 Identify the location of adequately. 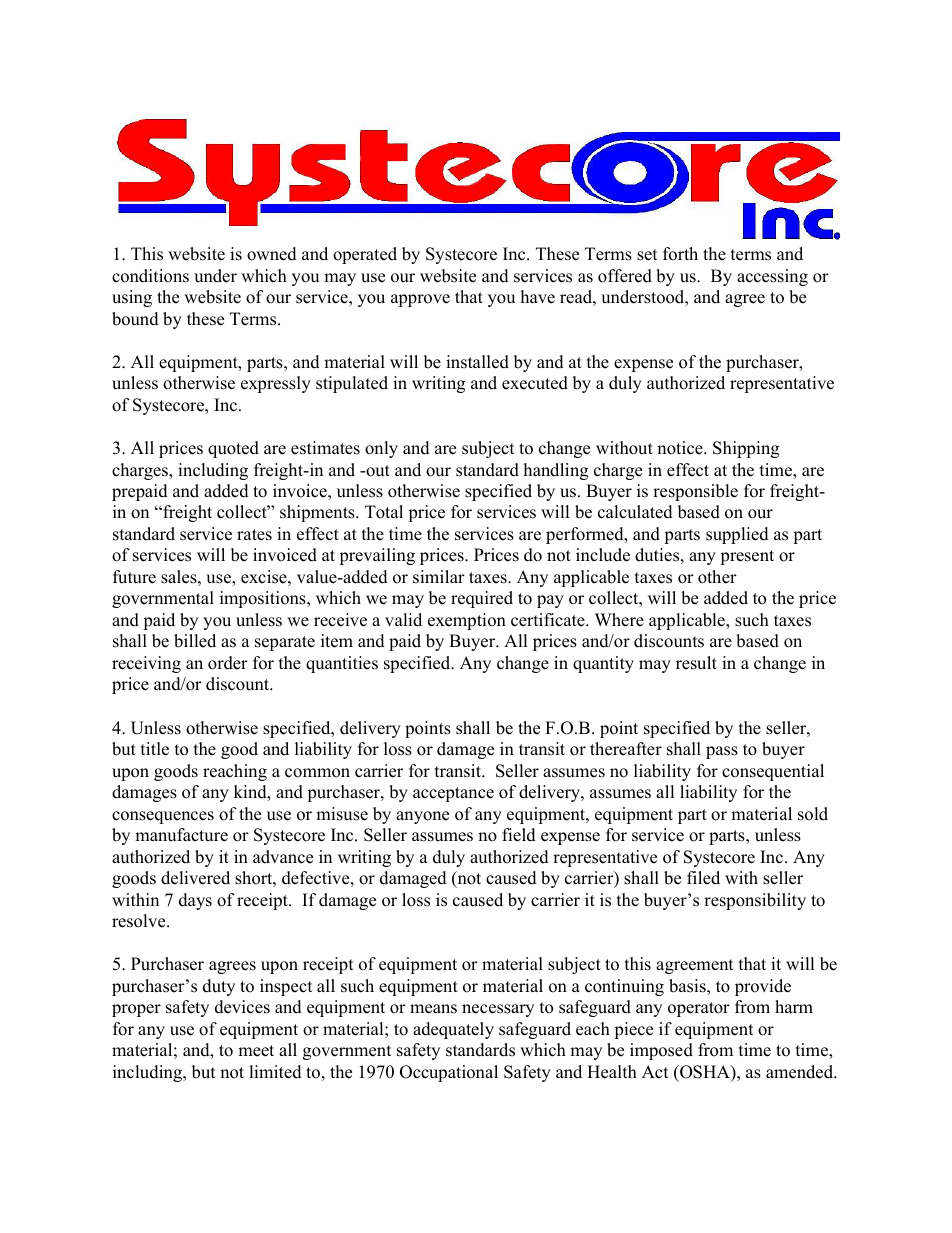
(453, 1030).
